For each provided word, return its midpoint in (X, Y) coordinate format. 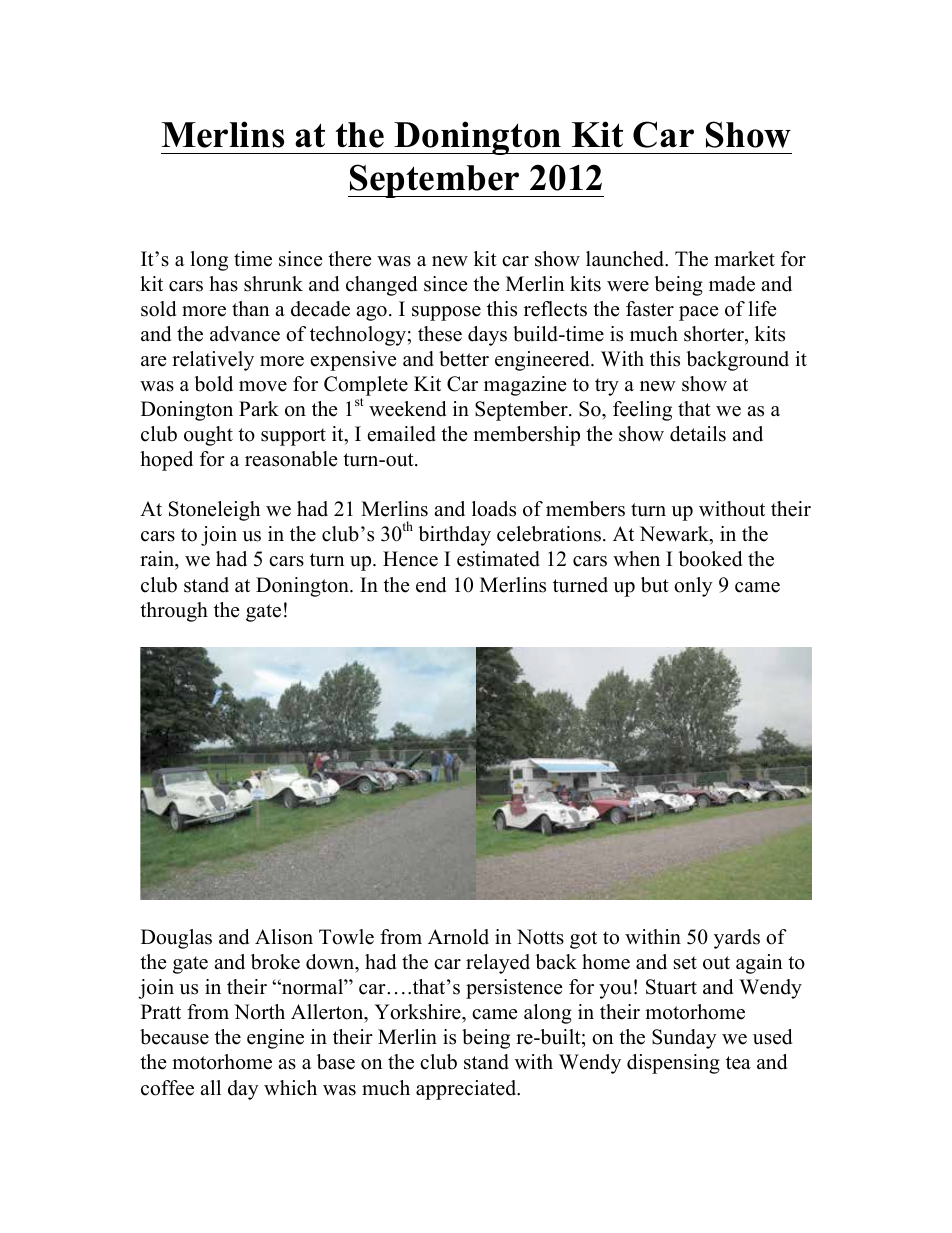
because (174, 1037)
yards (737, 939)
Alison (284, 937)
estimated (498, 559)
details (698, 434)
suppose (446, 313)
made (732, 284)
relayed (498, 964)
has (223, 284)
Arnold (458, 937)
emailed (402, 434)
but (655, 585)
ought (208, 436)
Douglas (176, 939)
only (693, 587)
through (174, 612)
